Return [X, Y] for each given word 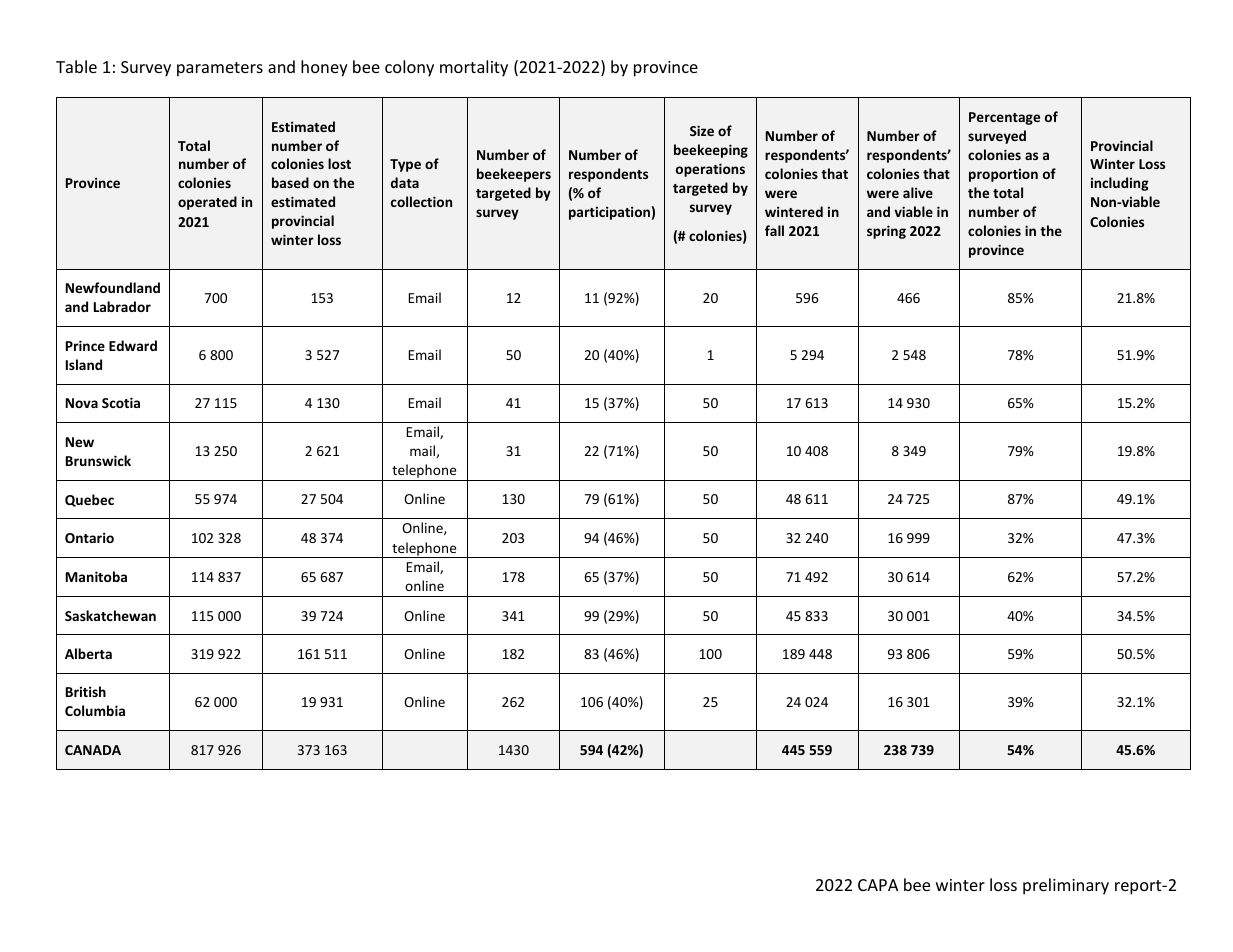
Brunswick [98, 460]
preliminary [1066, 886]
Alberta [88, 653]
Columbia [95, 710]
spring [886, 232]
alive [918, 192]
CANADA [93, 750]
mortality [474, 68]
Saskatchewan [110, 615]
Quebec [89, 500]
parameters [220, 69]
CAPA [878, 885]
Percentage [1004, 118]
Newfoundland [113, 287]
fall [774, 230]
